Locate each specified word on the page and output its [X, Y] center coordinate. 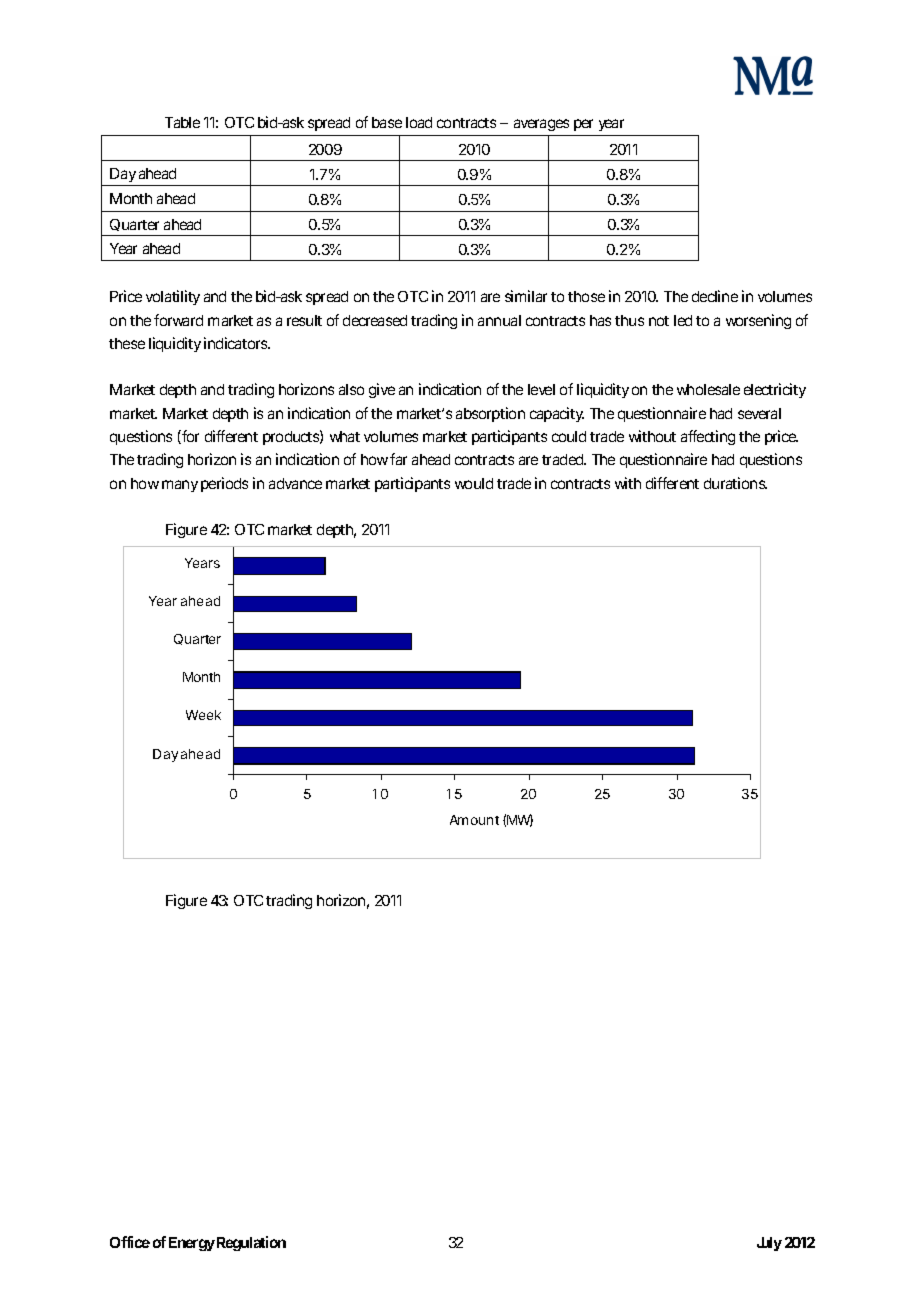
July [769, 1244]
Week [203, 715]
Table [182, 122]
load [419, 122]
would [474, 483]
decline [715, 296]
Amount [474, 820]
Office [130, 1242]
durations [735, 483]
